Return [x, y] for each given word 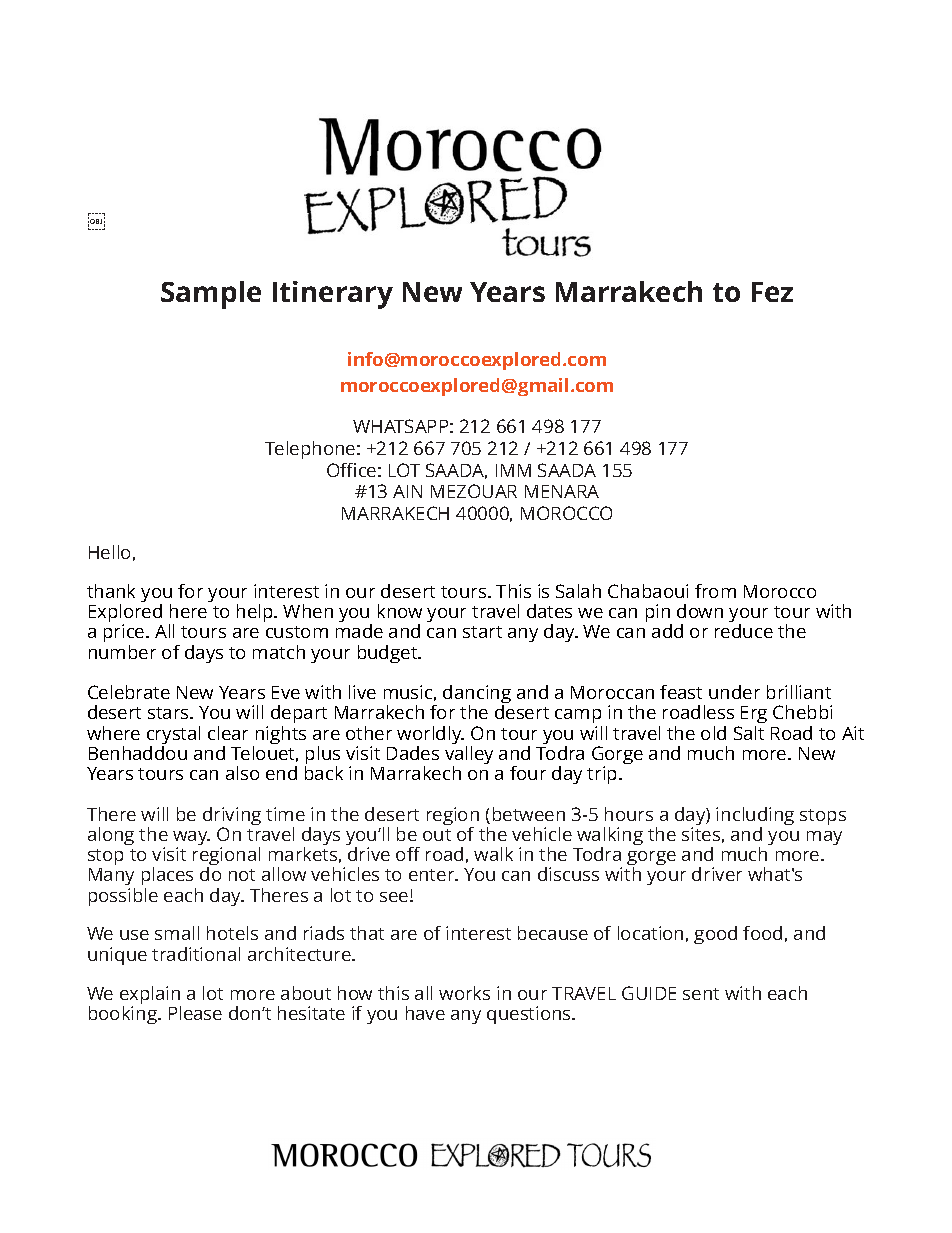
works [464, 993]
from [715, 591]
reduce [744, 631]
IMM [513, 470]
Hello [109, 552]
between [529, 814]
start [482, 632]
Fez [772, 292]
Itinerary [333, 295]
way [191, 839]
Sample [211, 295]
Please [195, 1013]
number [122, 652]
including [755, 817]
